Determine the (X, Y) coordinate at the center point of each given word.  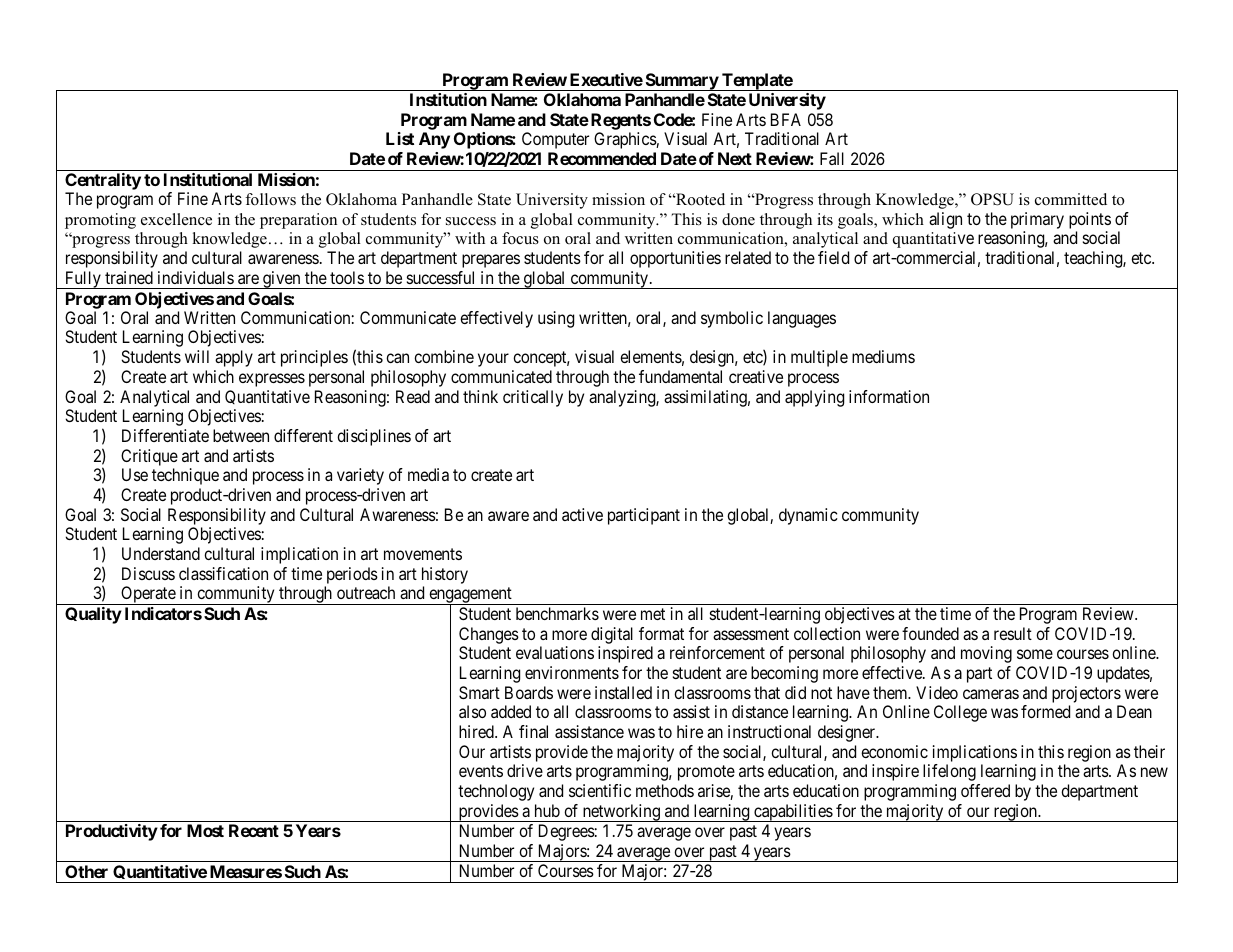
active (582, 514)
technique (185, 476)
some (1035, 654)
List (400, 138)
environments (572, 672)
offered (985, 790)
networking (621, 813)
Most (205, 830)
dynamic (808, 516)
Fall (832, 158)
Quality (93, 615)
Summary (681, 82)
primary (1037, 220)
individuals (196, 277)
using (556, 319)
